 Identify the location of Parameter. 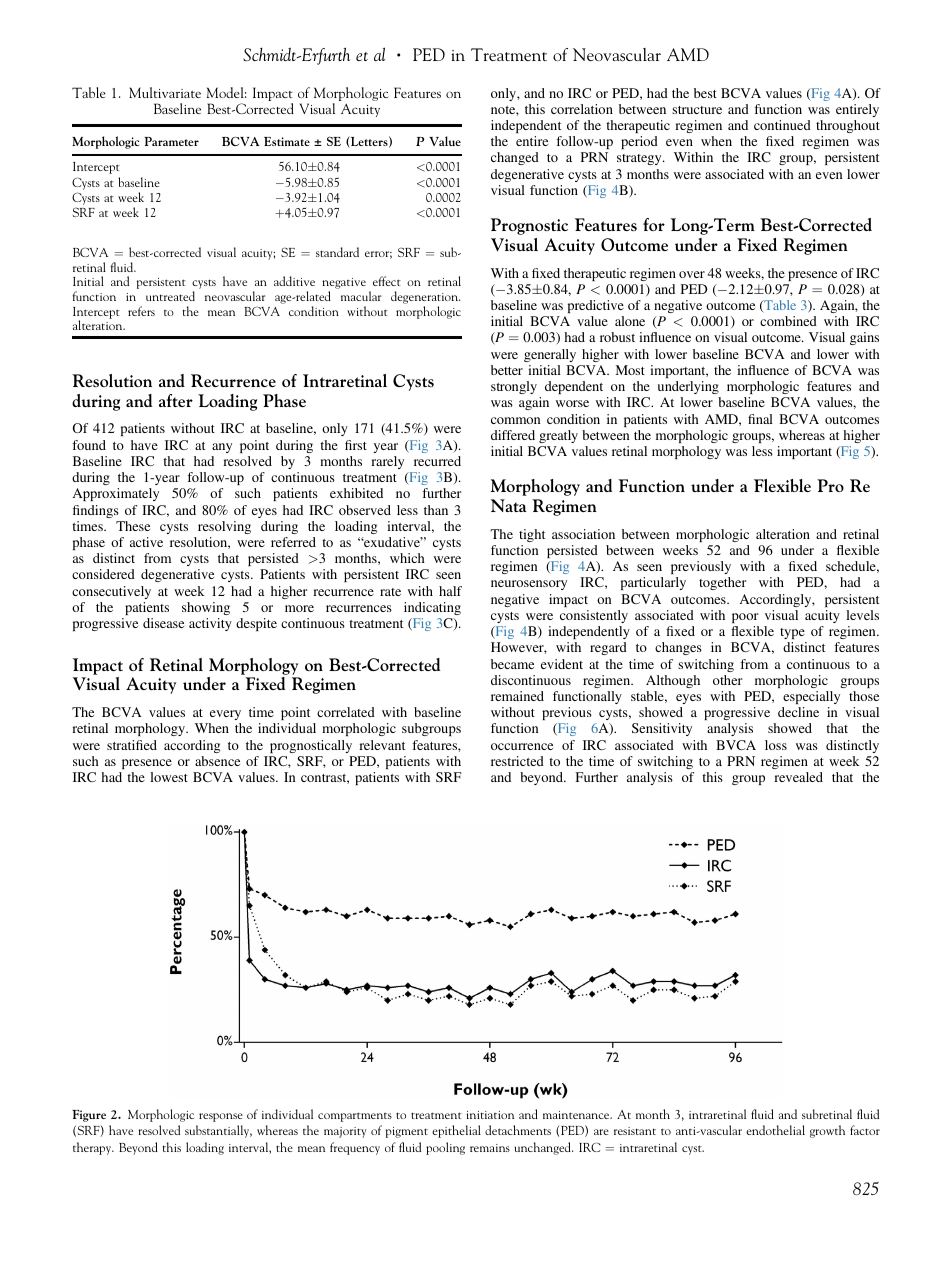
(171, 141).
